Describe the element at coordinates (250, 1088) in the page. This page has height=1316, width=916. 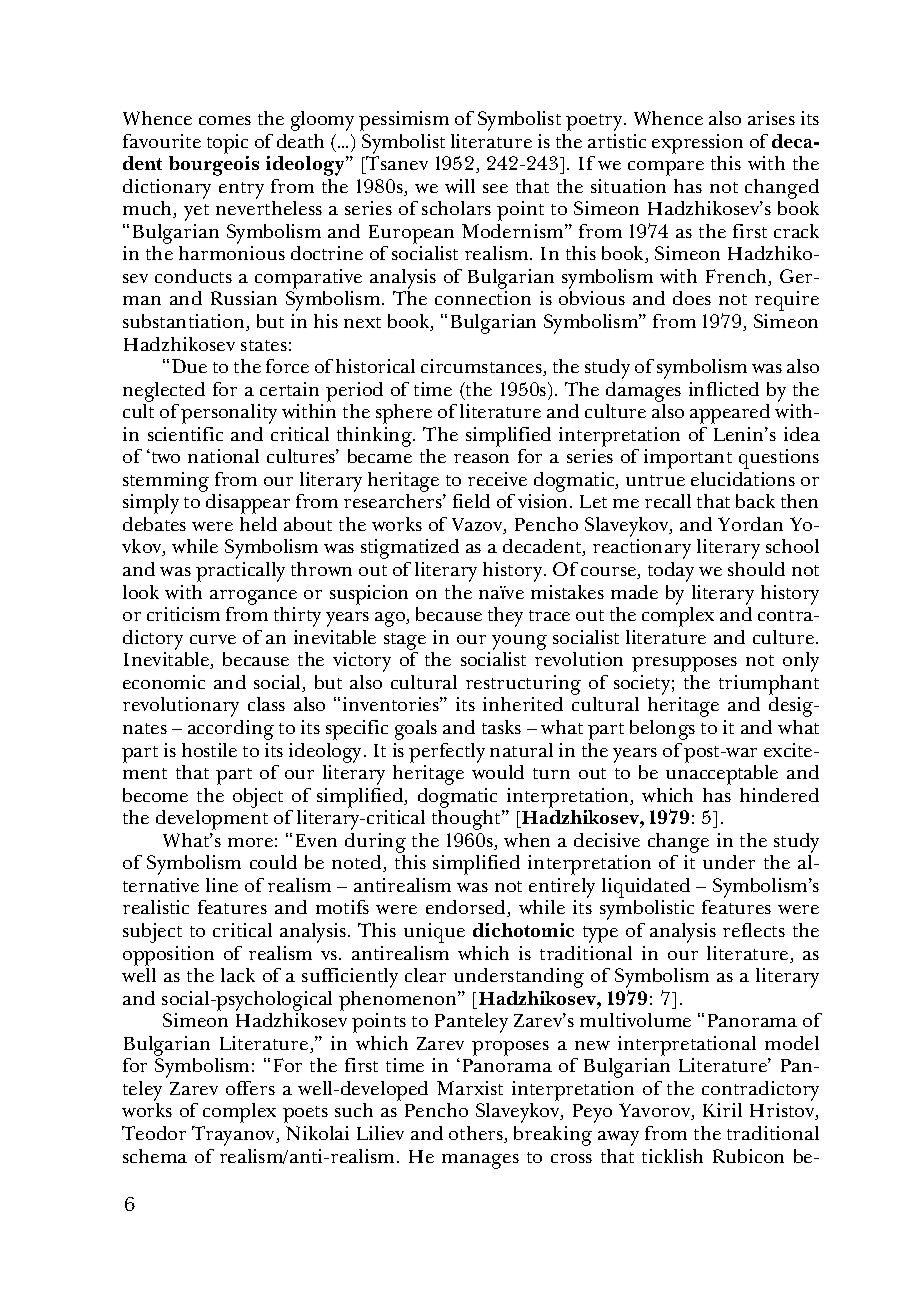
I see `offers` at that location.
